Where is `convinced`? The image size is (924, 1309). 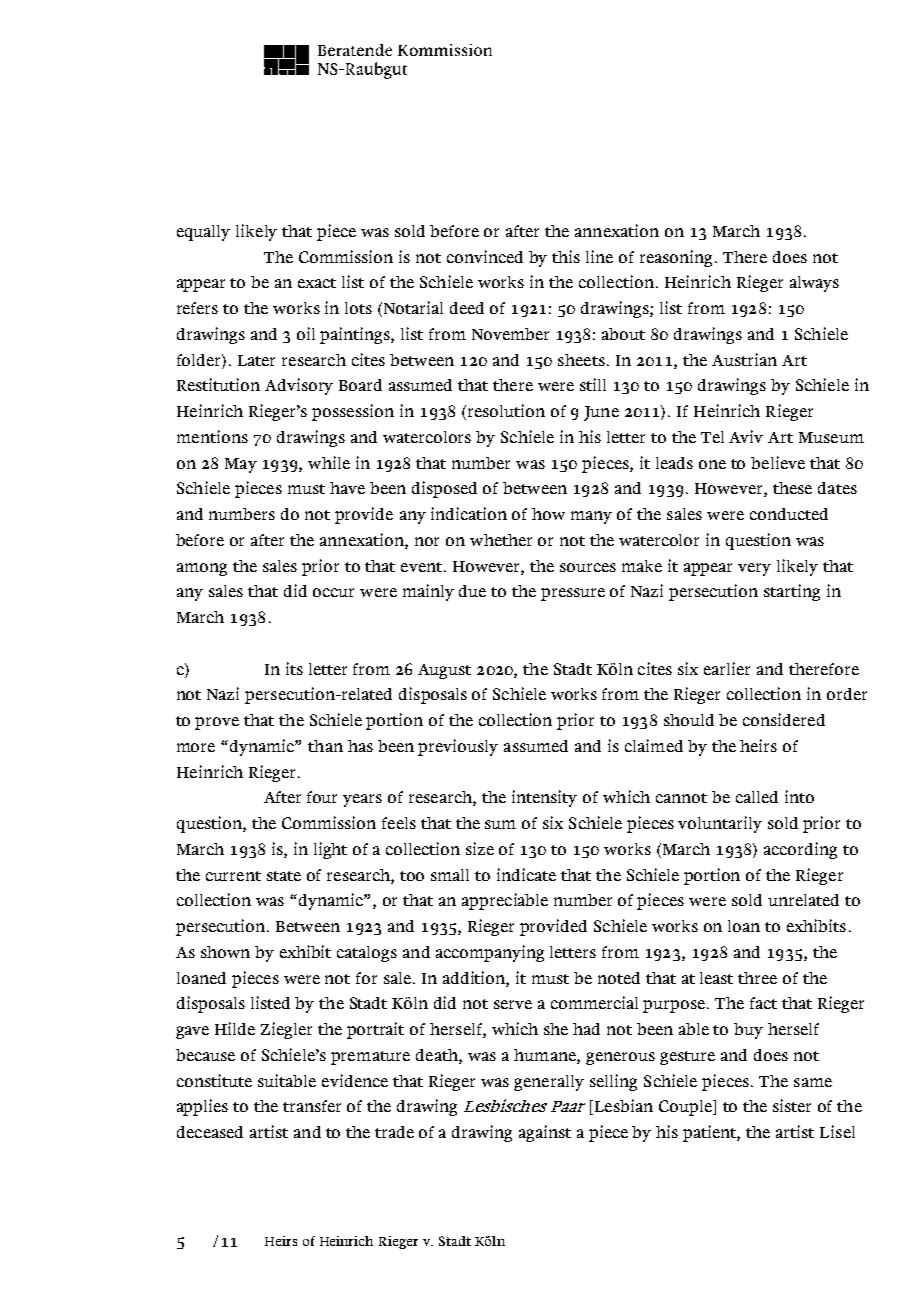 convinced is located at coordinates (485, 256).
